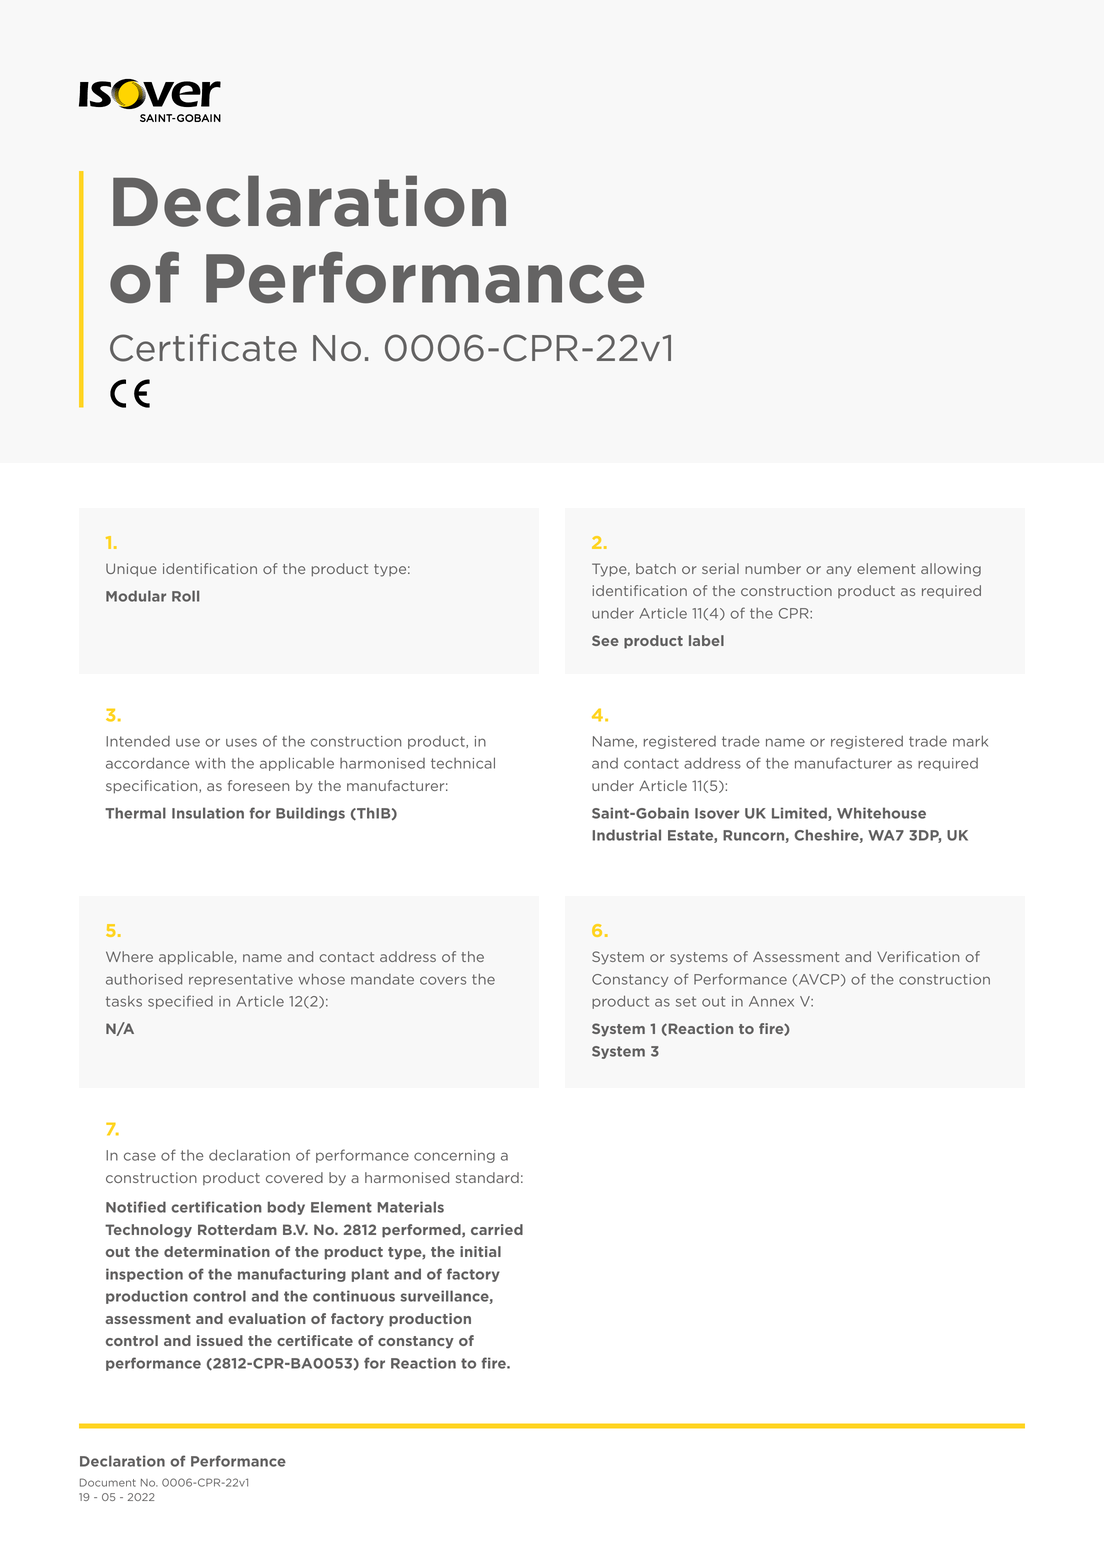 This document has height=1562, width=1104. I want to click on Document, so click(108, 1482).
